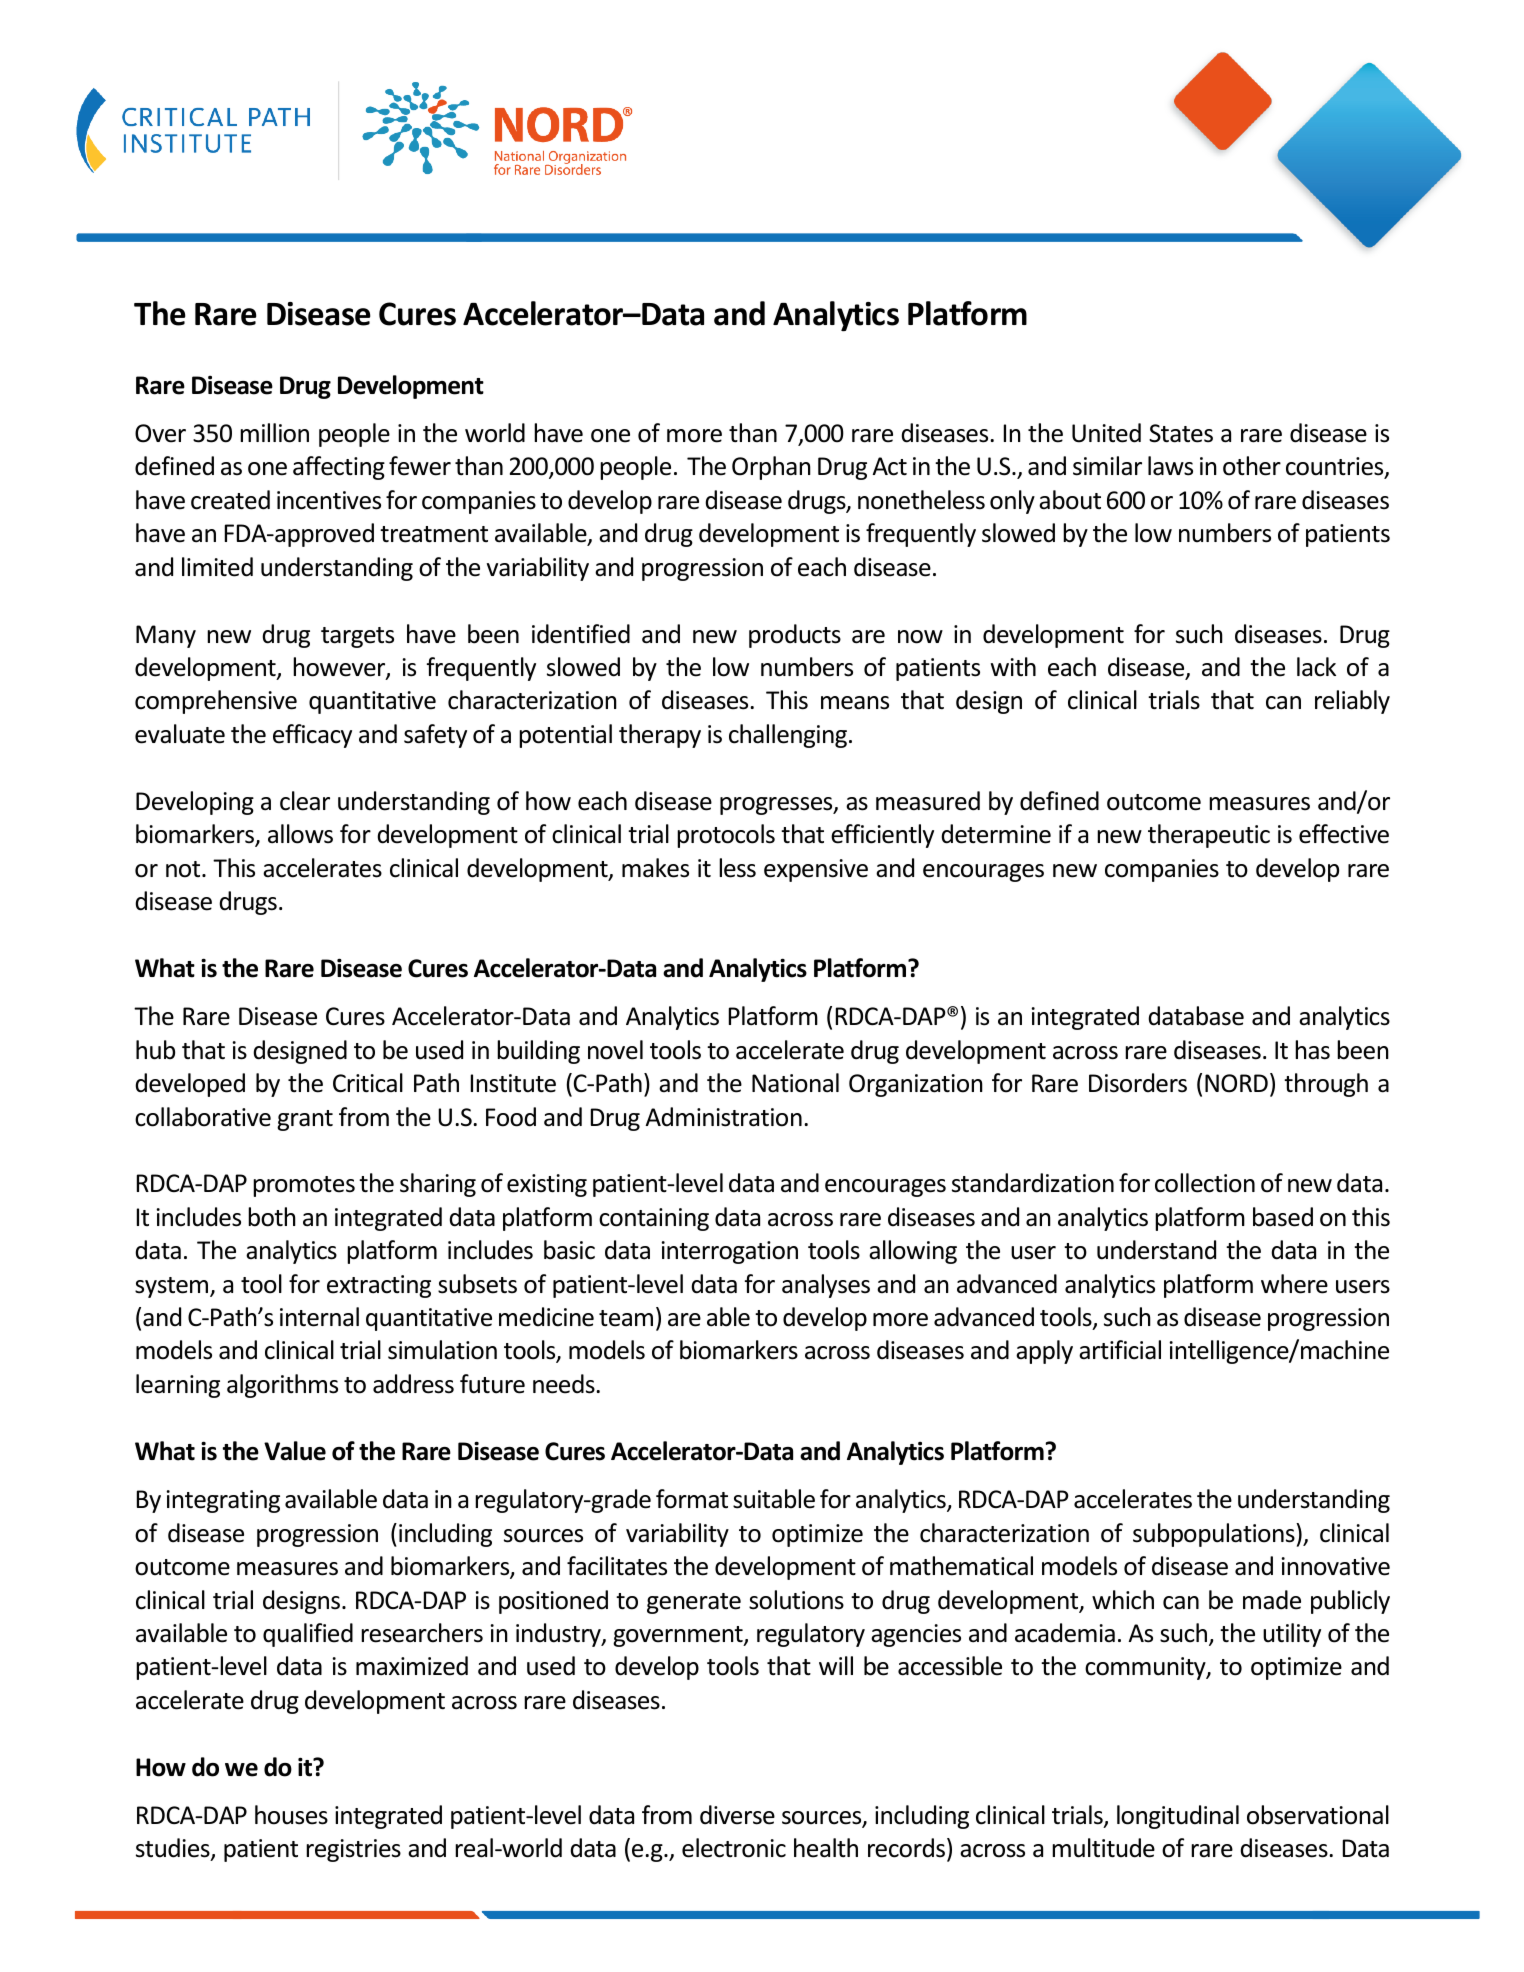 This screenshot has width=1524, height=1972. Describe the element at coordinates (816, 870) in the screenshot. I see `expensive` at that location.
